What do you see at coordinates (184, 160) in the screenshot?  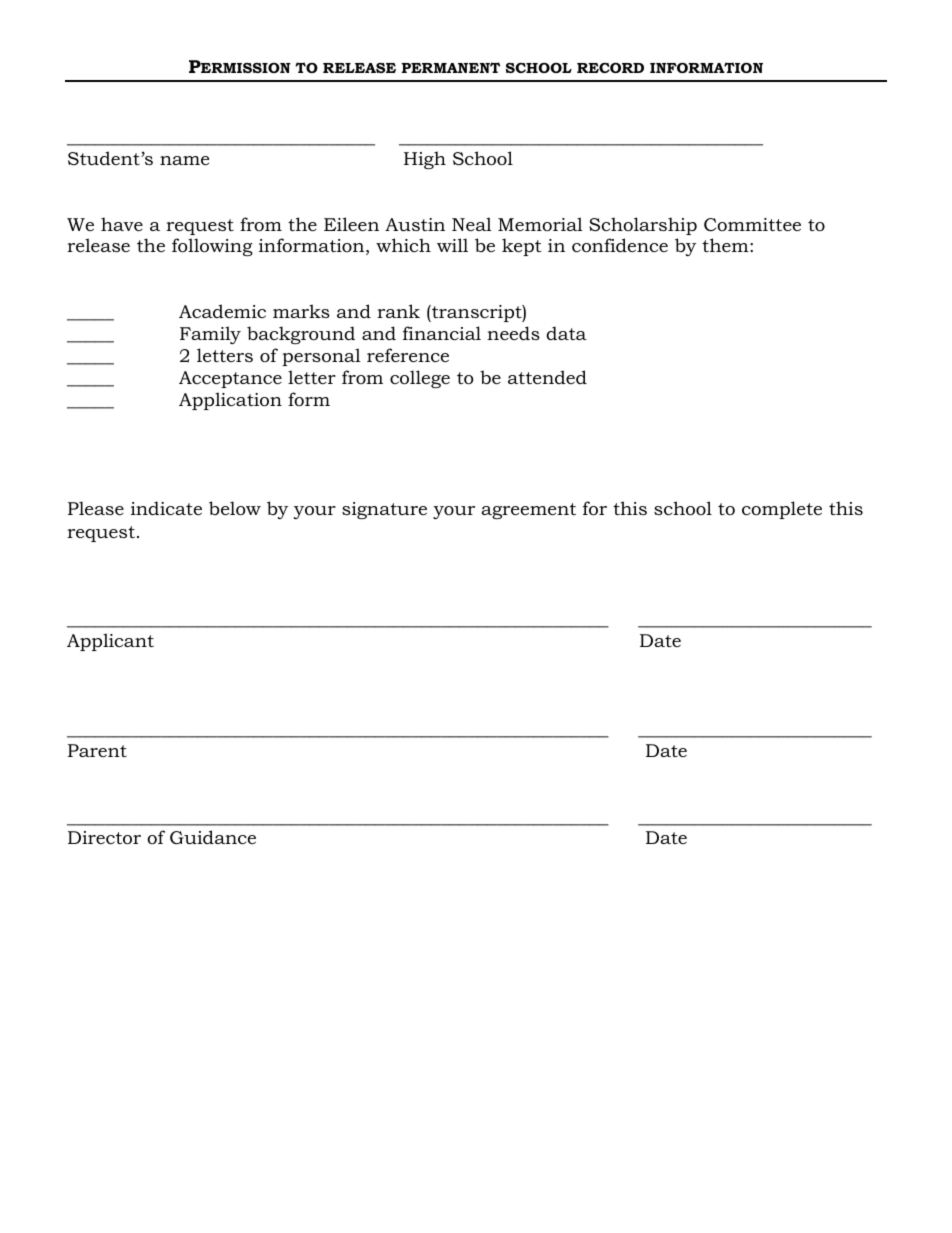 I see `name` at bounding box center [184, 160].
